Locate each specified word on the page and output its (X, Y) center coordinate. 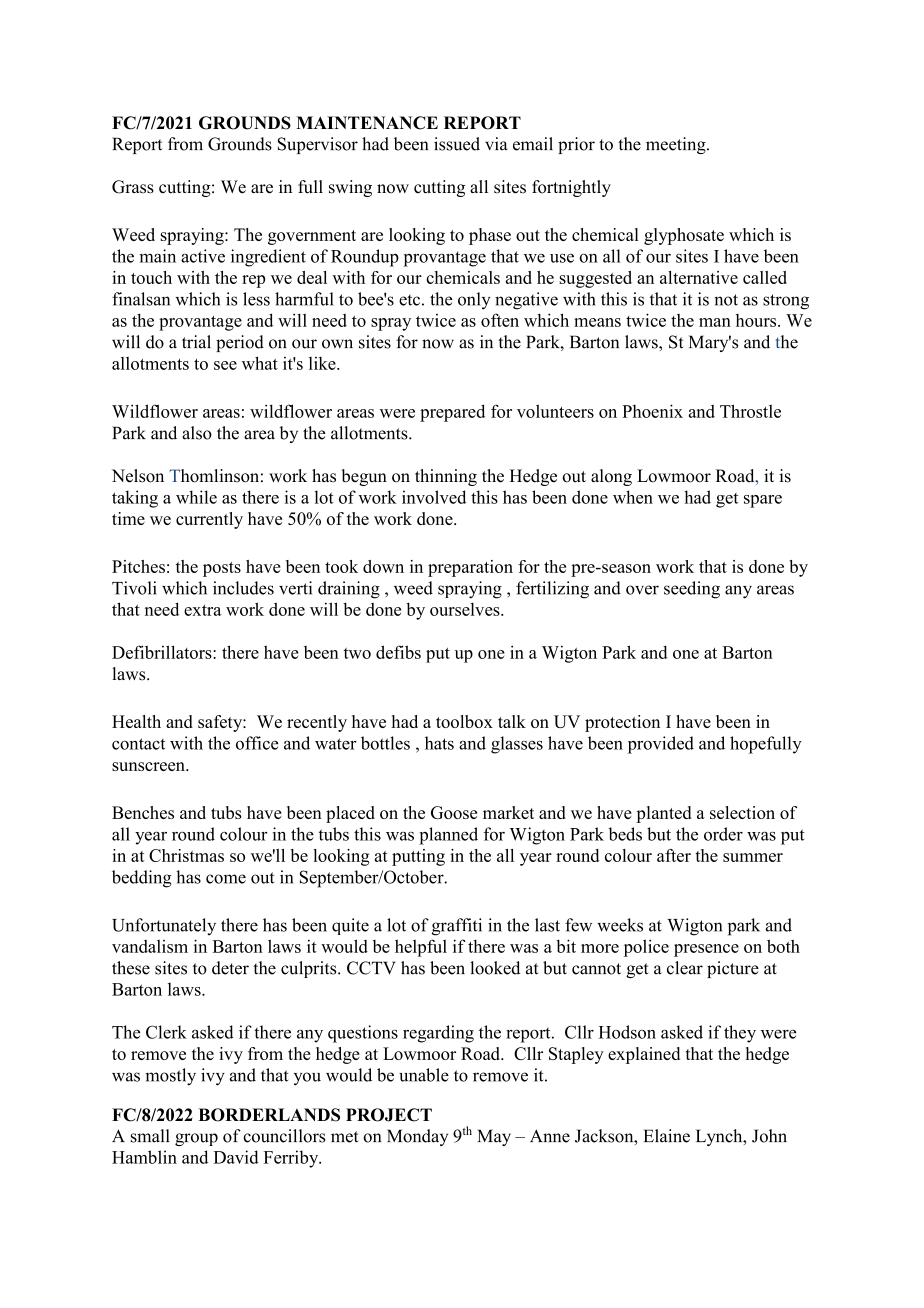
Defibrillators (163, 652)
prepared (452, 413)
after (674, 855)
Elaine (667, 1136)
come (226, 879)
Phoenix (652, 411)
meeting (677, 145)
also (197, 433)
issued (457, 144)
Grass (133, 187)
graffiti (457, 927)
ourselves (466, 609)
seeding (692, 590)
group (196, 1139)
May (494, 1137)
